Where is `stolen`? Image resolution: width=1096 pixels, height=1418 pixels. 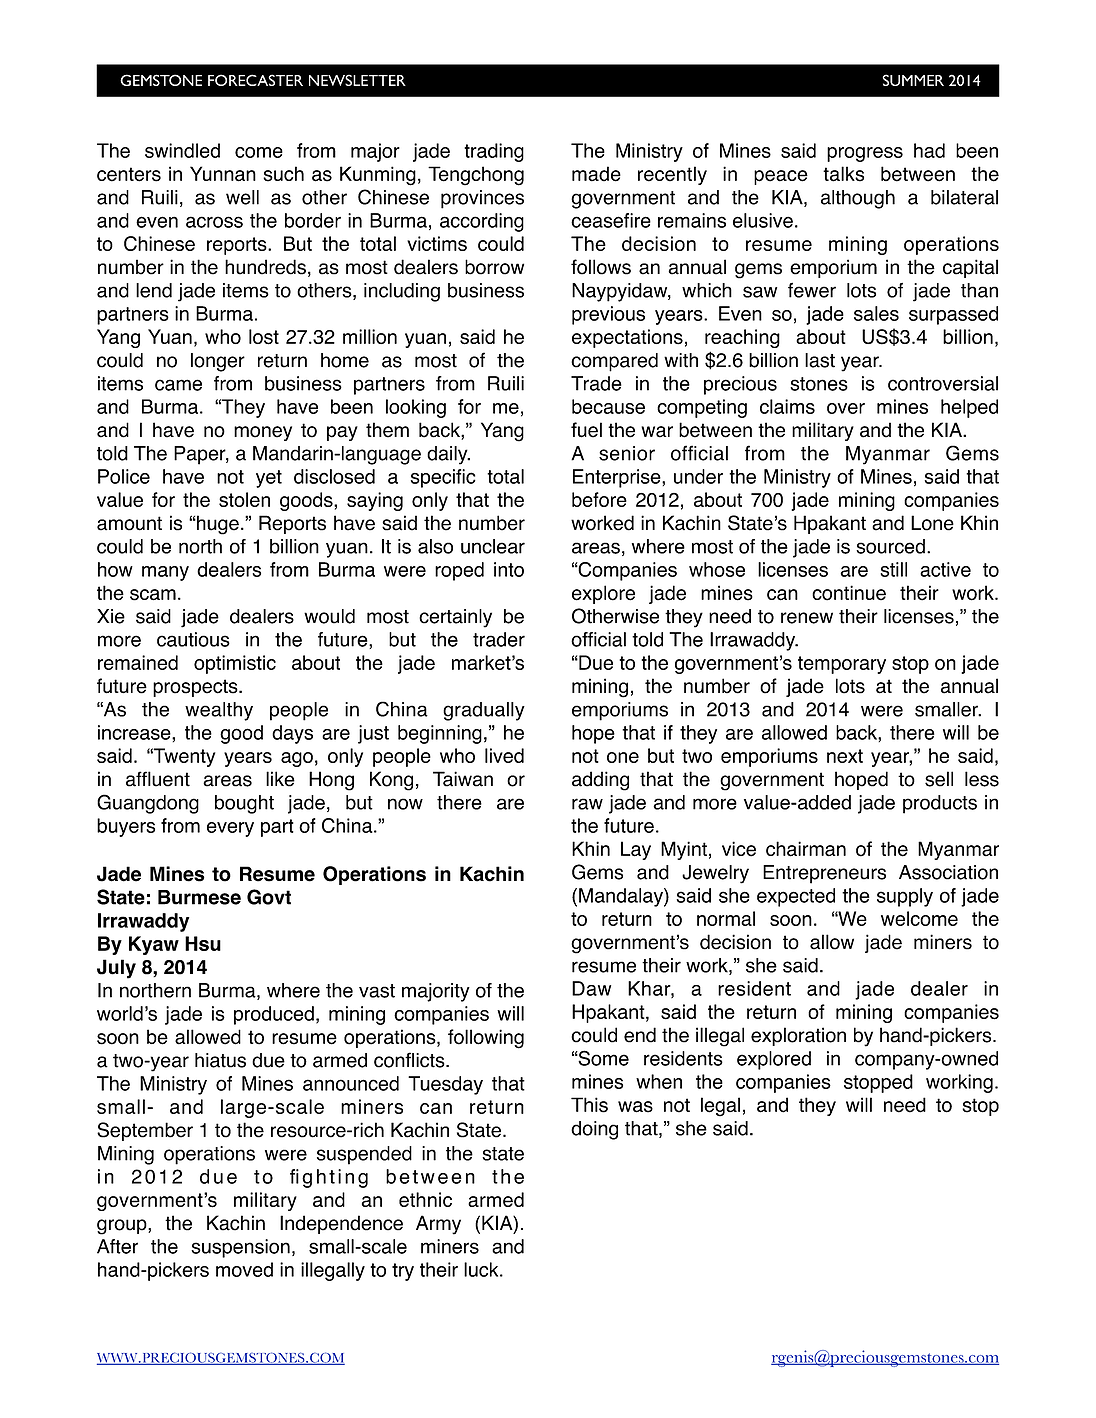
stolen is located at coordinates (244, 499).
